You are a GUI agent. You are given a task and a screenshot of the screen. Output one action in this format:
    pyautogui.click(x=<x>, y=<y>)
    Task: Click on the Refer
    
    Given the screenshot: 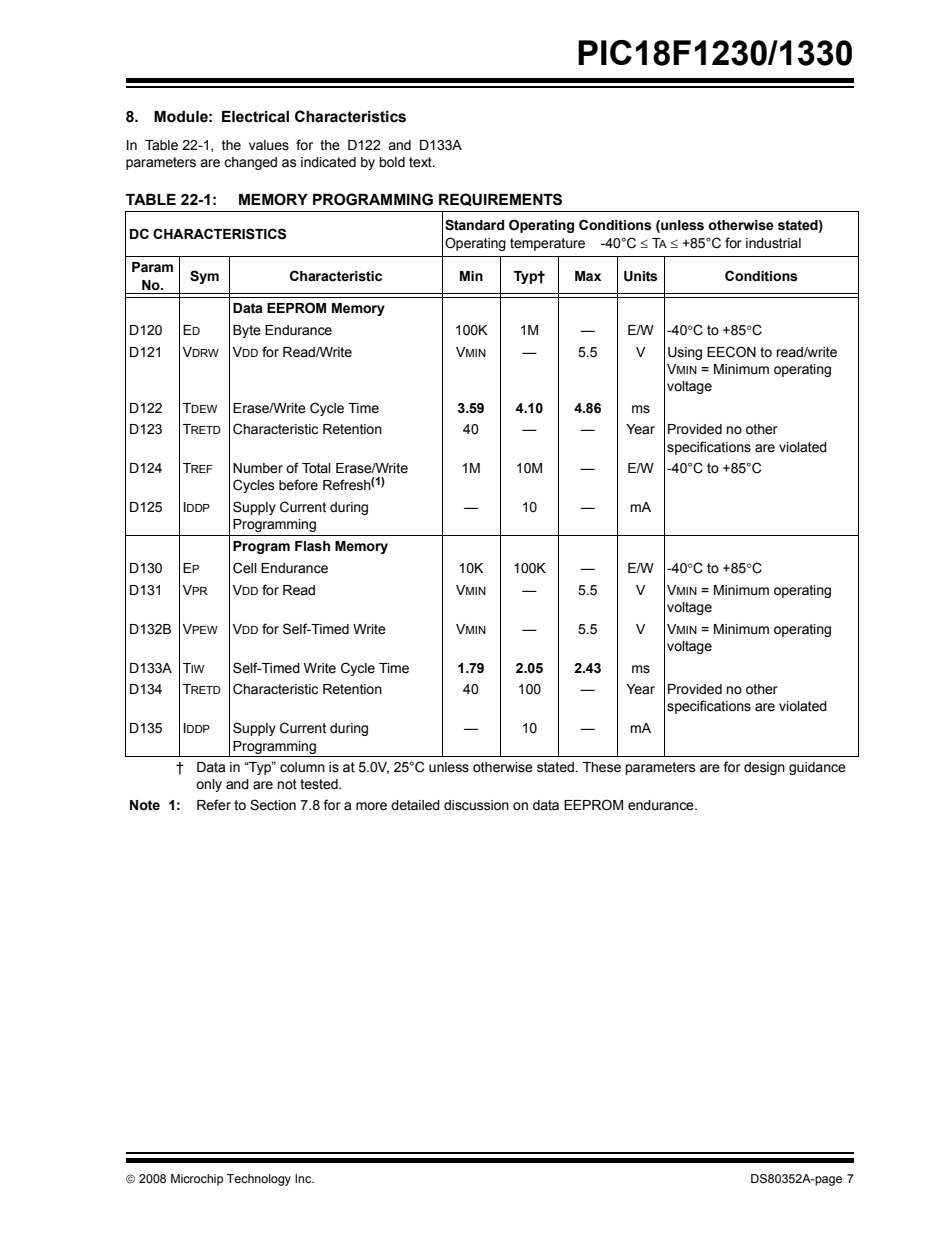 What is the action you would take?
    pyautogui.click(x=214, y=805)
